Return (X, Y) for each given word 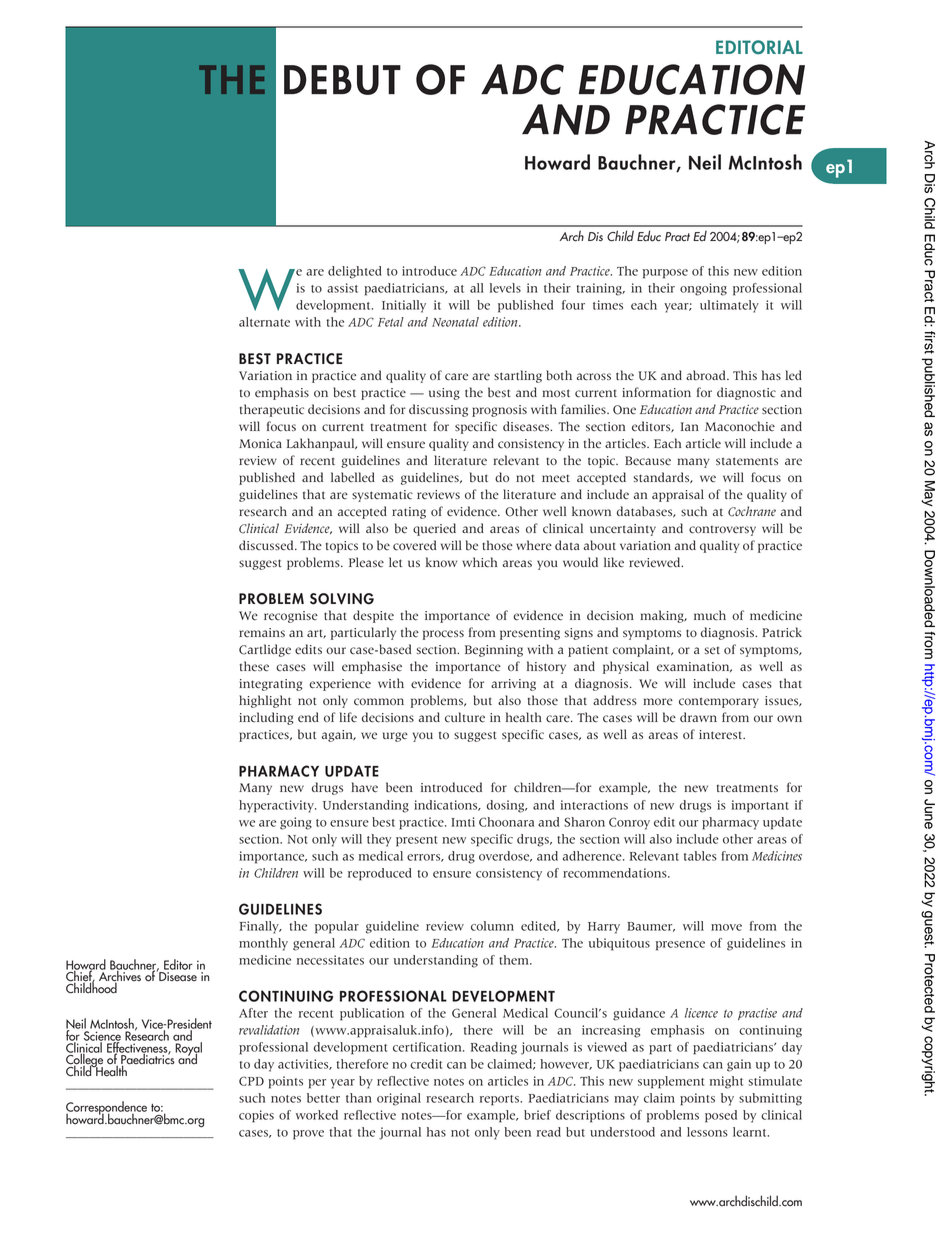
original (399, 1099)
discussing (438, 410)
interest (722, 735)
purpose (665, 274)
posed (721, 1116)
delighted (355, 272)
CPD (251, 1081)
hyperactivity (277, 806)
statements (747, 461)
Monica (260, 444)
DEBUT (342, 80)
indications (447, 805)
